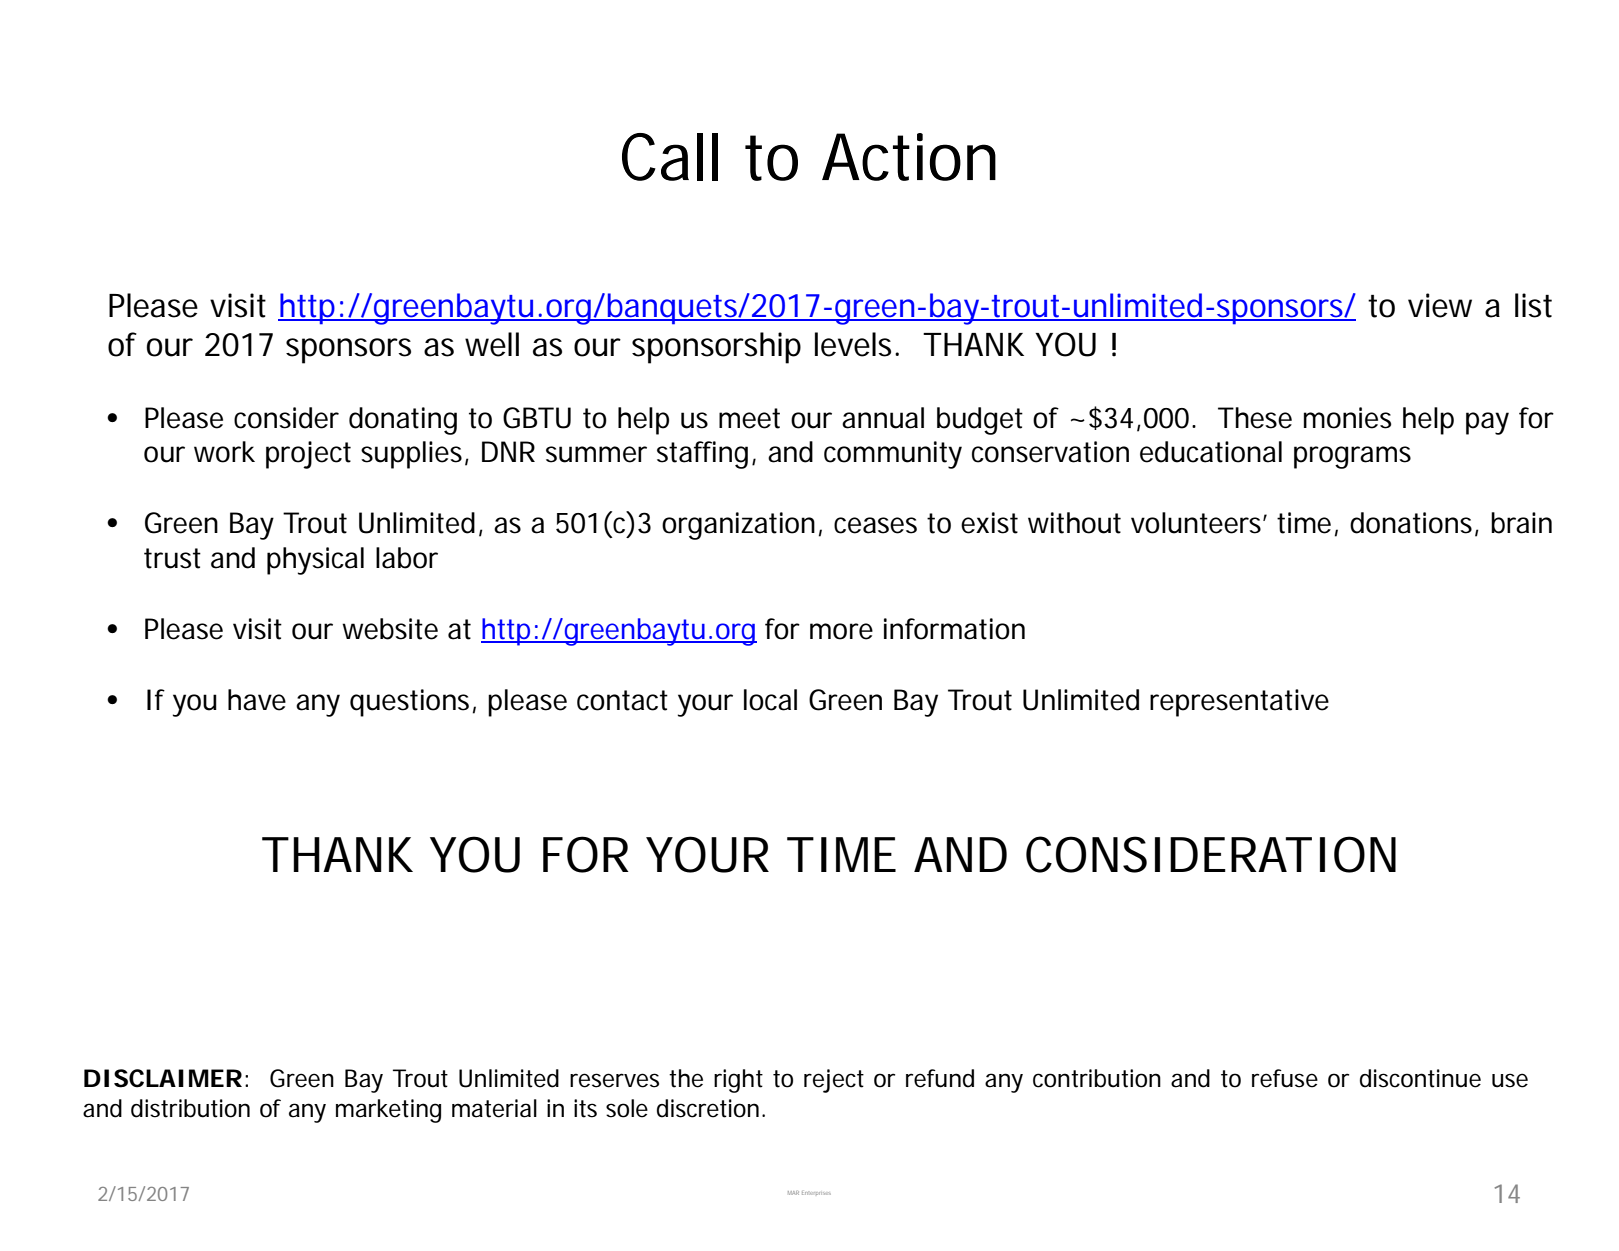 The height and width of the screenshot is (1251, 1619). I want to click on marketing, so click(388, 1111).
